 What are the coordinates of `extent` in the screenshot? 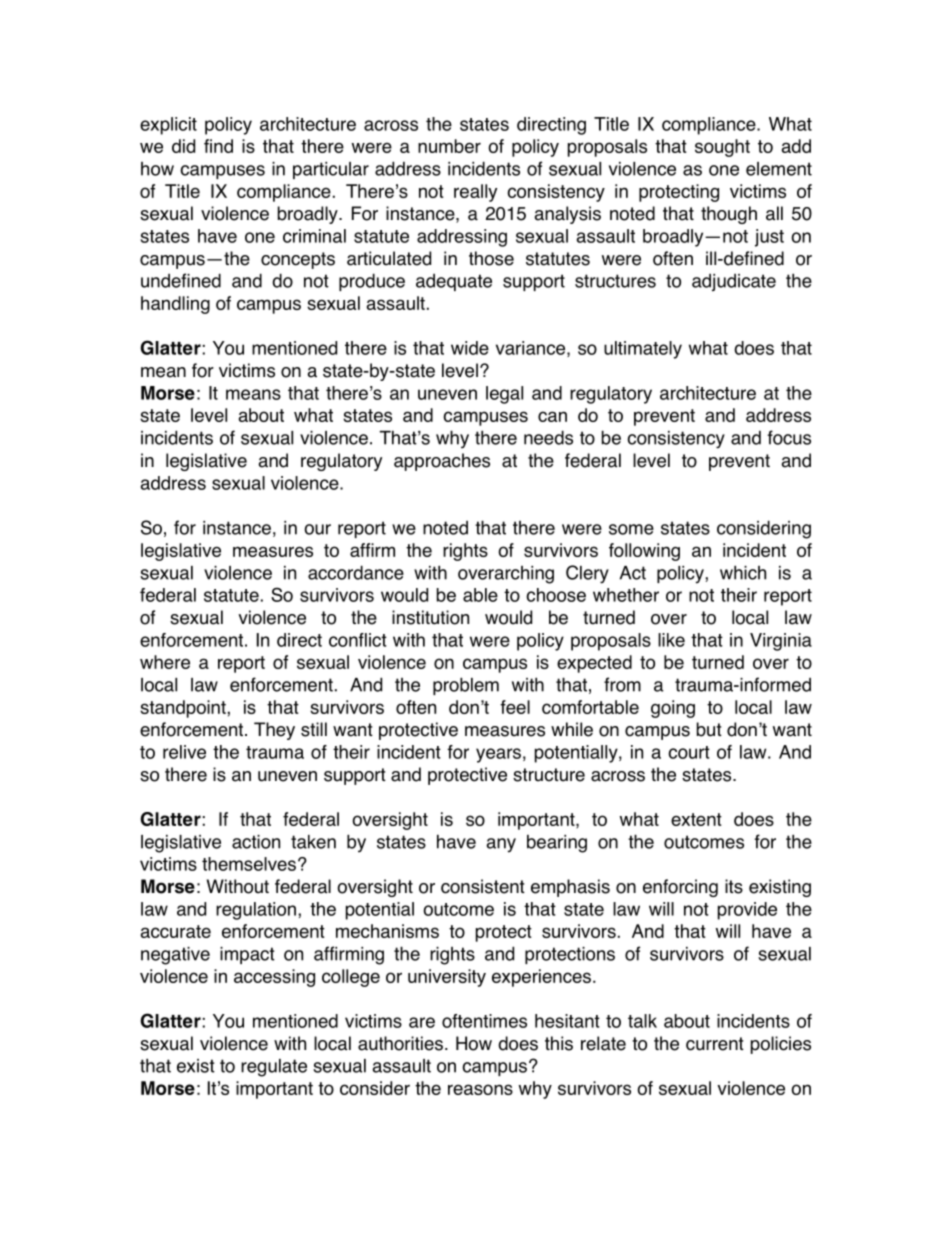 It's located at (696, 819).
